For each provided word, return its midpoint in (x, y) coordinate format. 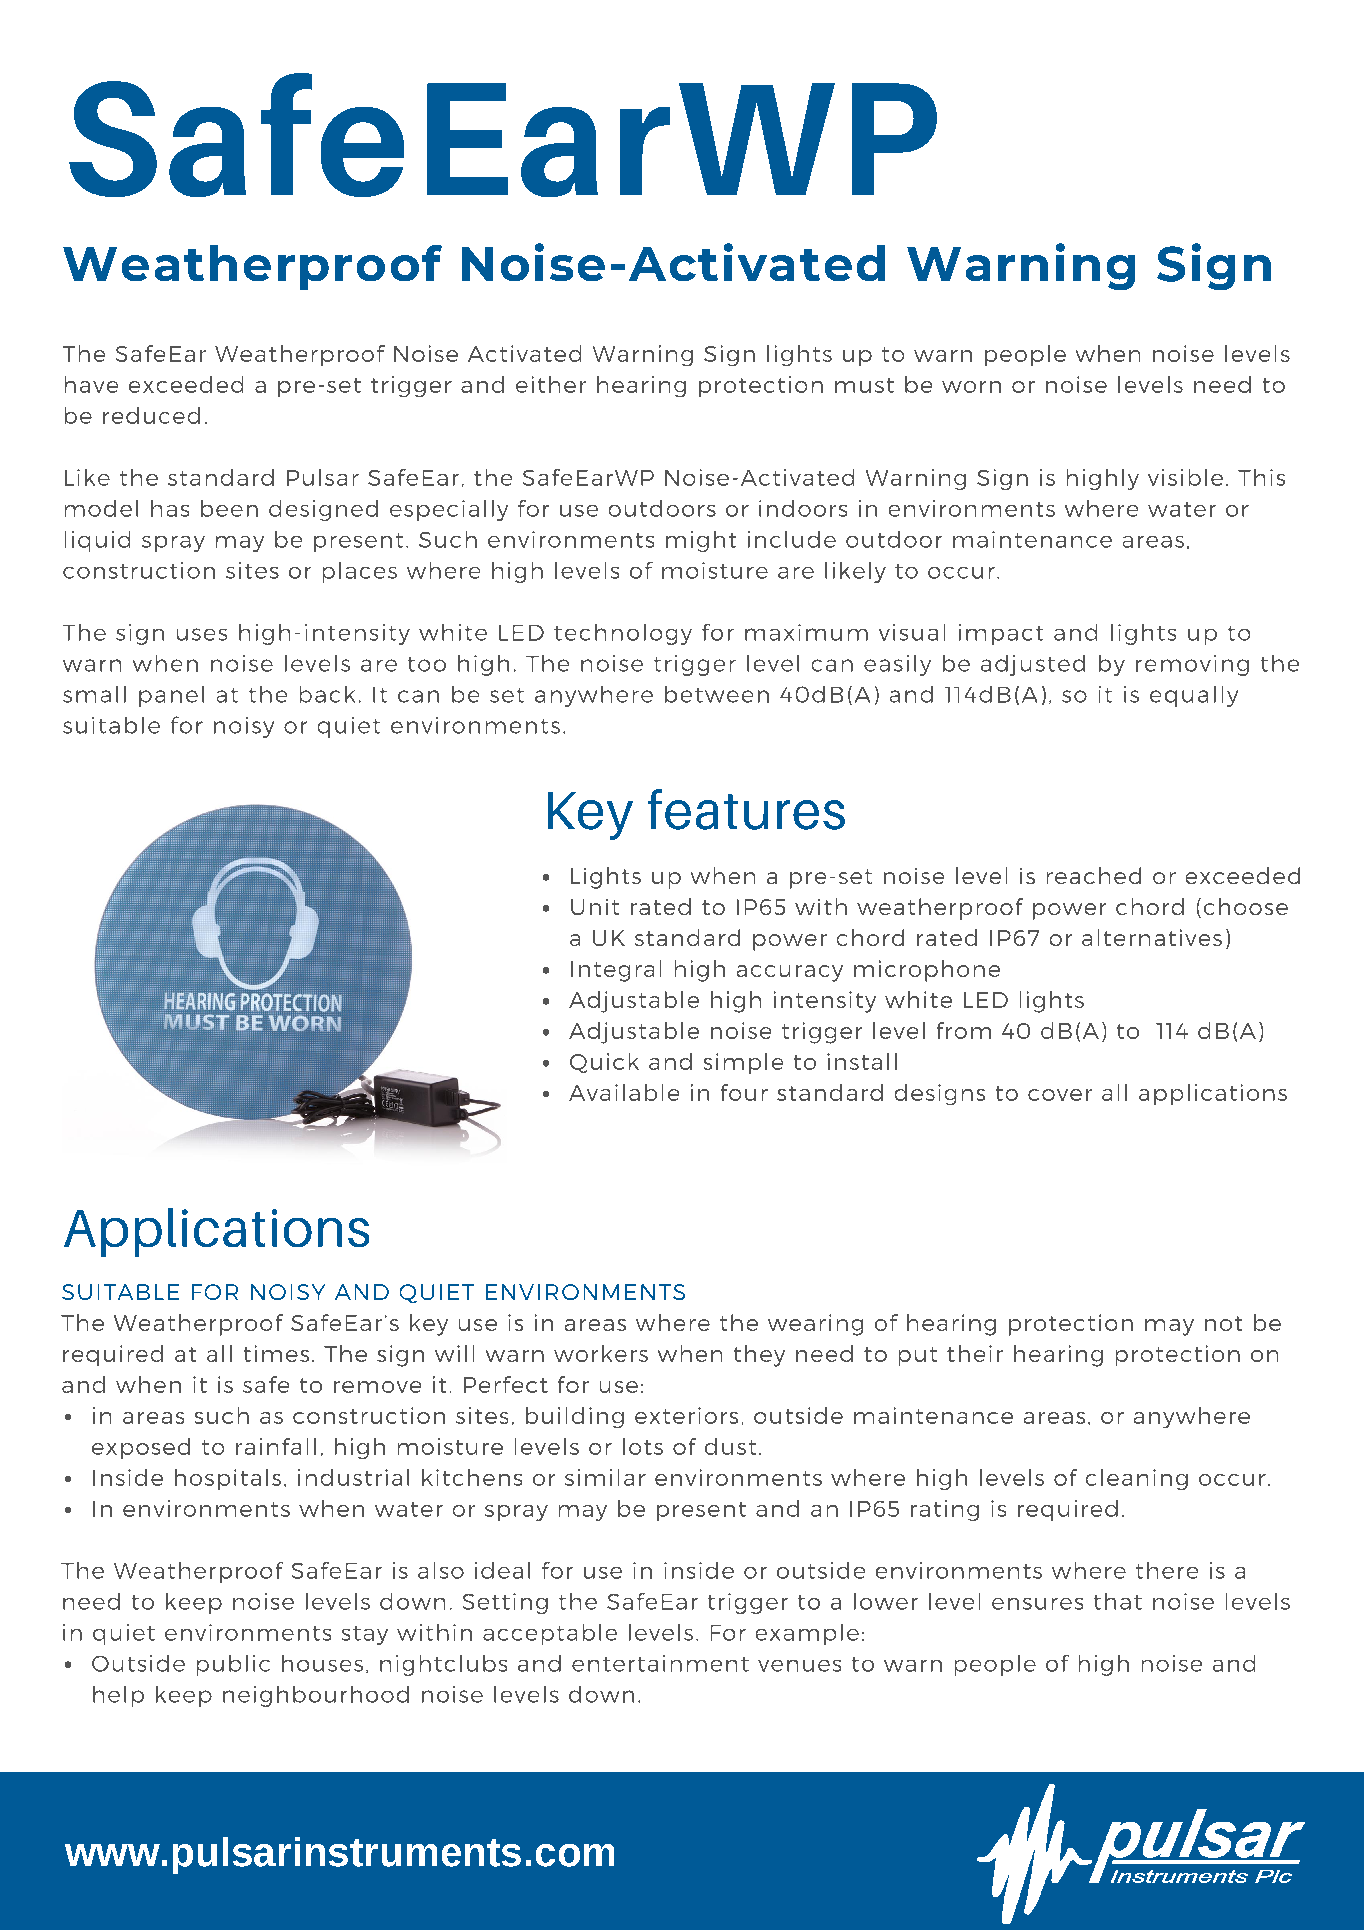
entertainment (660, 1663)
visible (1185, 477)
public (233, 1665)
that (1118, 1601)
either (551, 384)
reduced (151, 415)
